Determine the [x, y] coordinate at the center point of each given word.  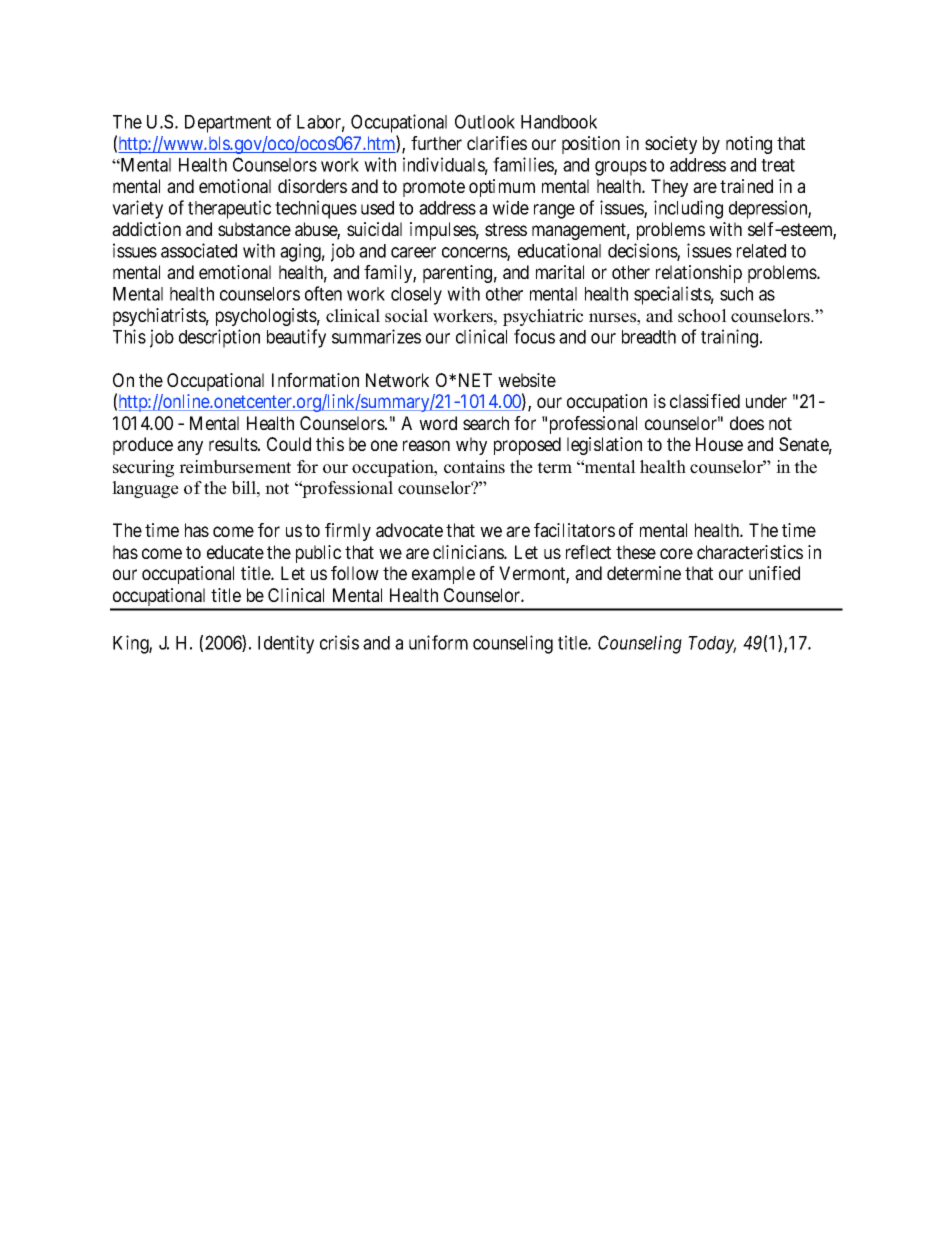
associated [199, 250]
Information [315, 380]
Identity [286, 644]
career [413, 252]
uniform [438, 642]
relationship [699, 274]
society [671, 145]
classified [705, 401]
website [527, 380]
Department [228, 124]
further [436, 143]
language [145, 489]
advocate [409, 530]
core [676, 553]
